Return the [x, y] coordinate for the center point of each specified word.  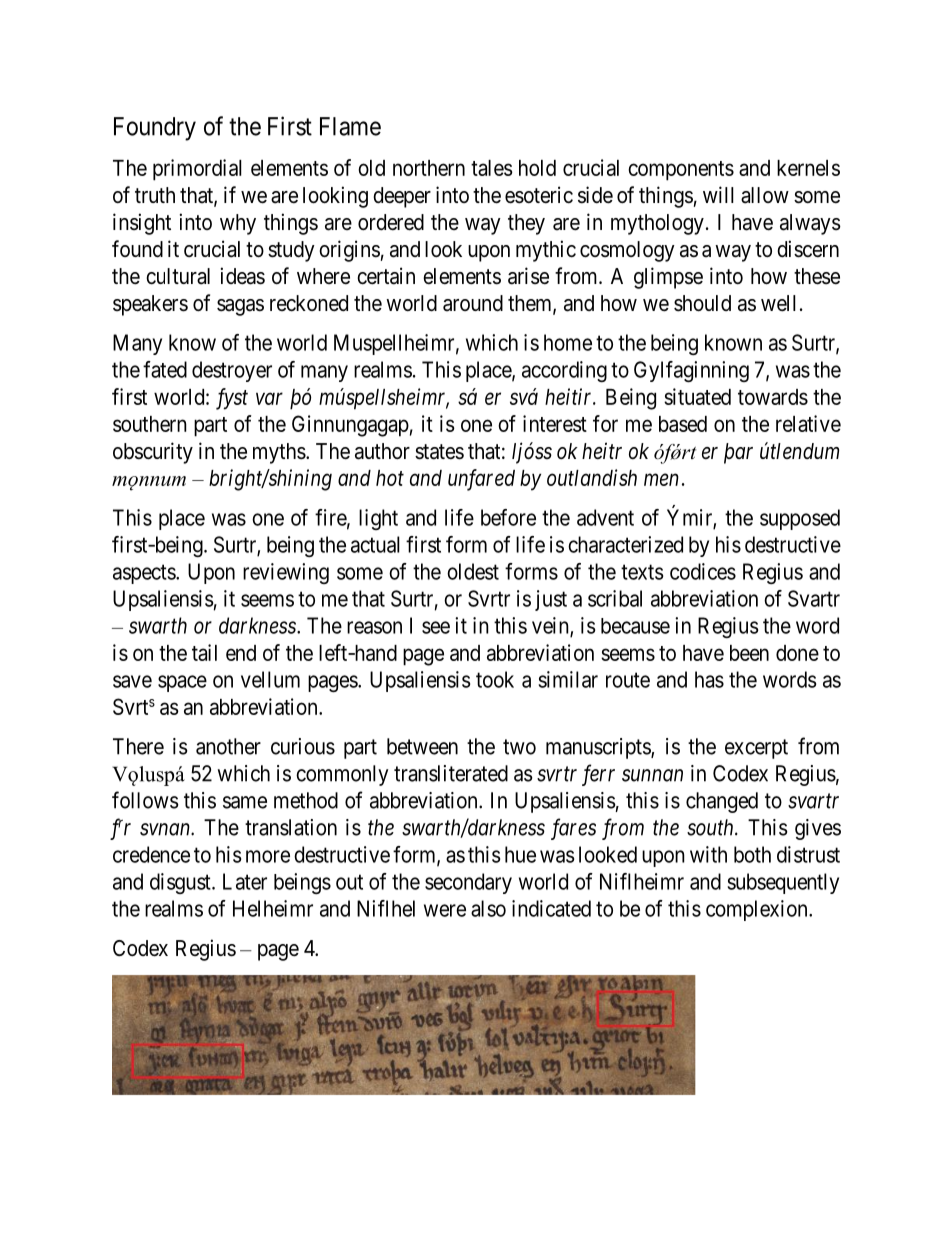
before [508, 517]
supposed [800, 519]
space [182, 683]
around [473, 303]
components [681, 171]
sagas [240, 307]
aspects [145, 574]
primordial [197, 170]
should [702, 303]
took [495, 679]
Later [245, 881]
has [709, 679]
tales [492, 168]
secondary [468, 883]
